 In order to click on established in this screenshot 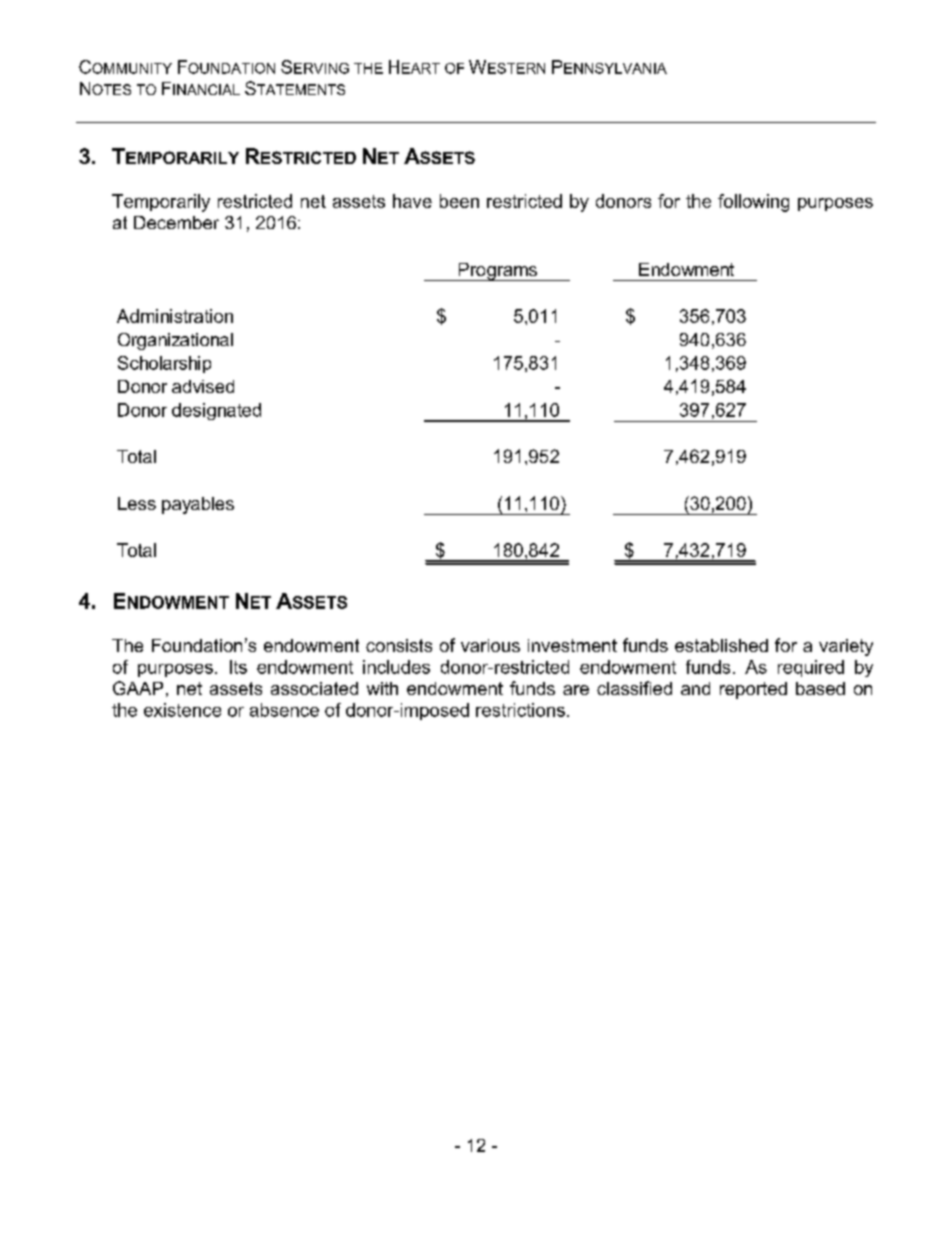, I will do `click(721, 645)`.
